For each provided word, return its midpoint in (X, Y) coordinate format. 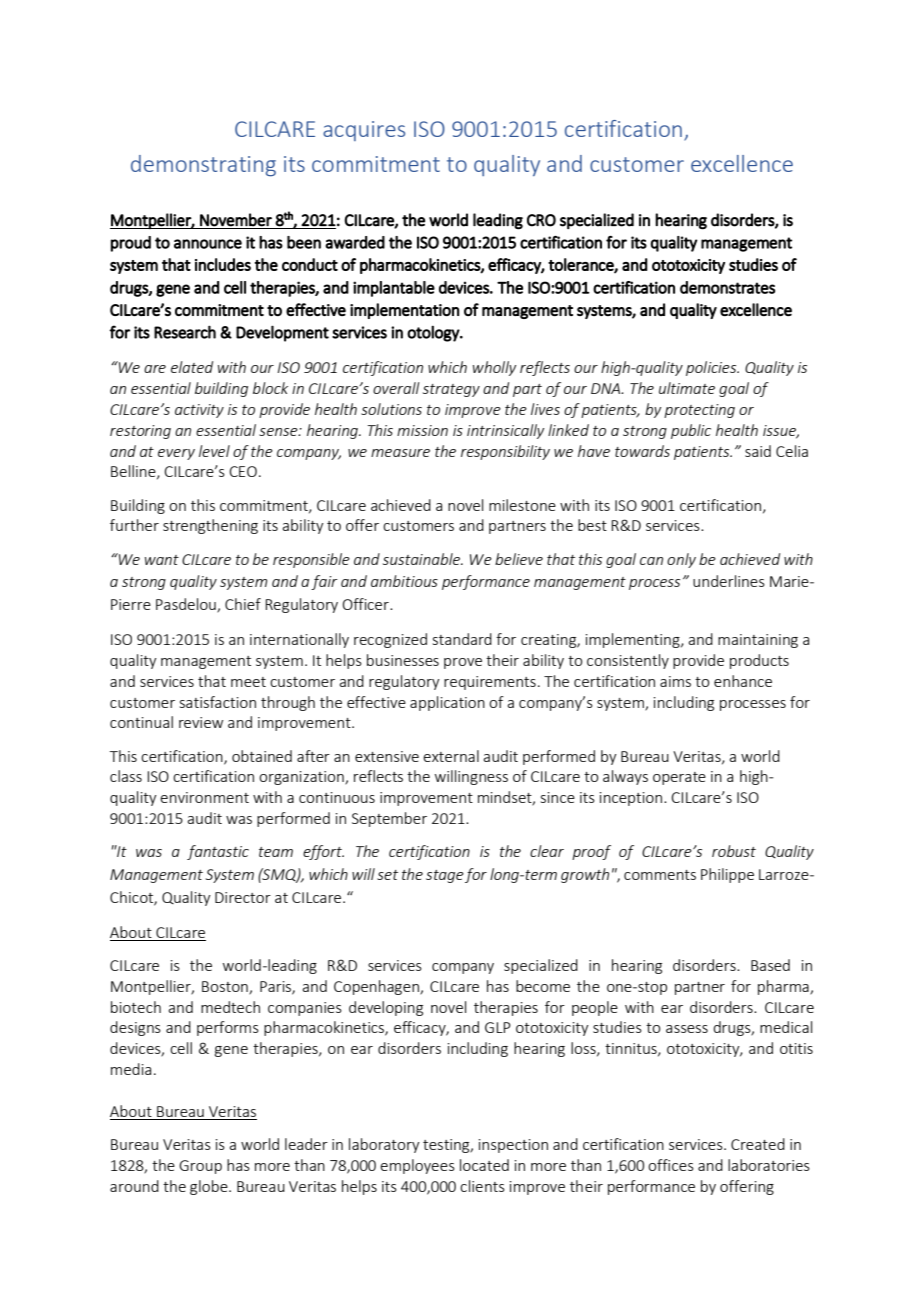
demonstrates (727, 287)
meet (248, 682)
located (484, 1165)
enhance (743, 681)
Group (200, 1167)
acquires (364, 131)
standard (462, 639)
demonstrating (203, 166)
